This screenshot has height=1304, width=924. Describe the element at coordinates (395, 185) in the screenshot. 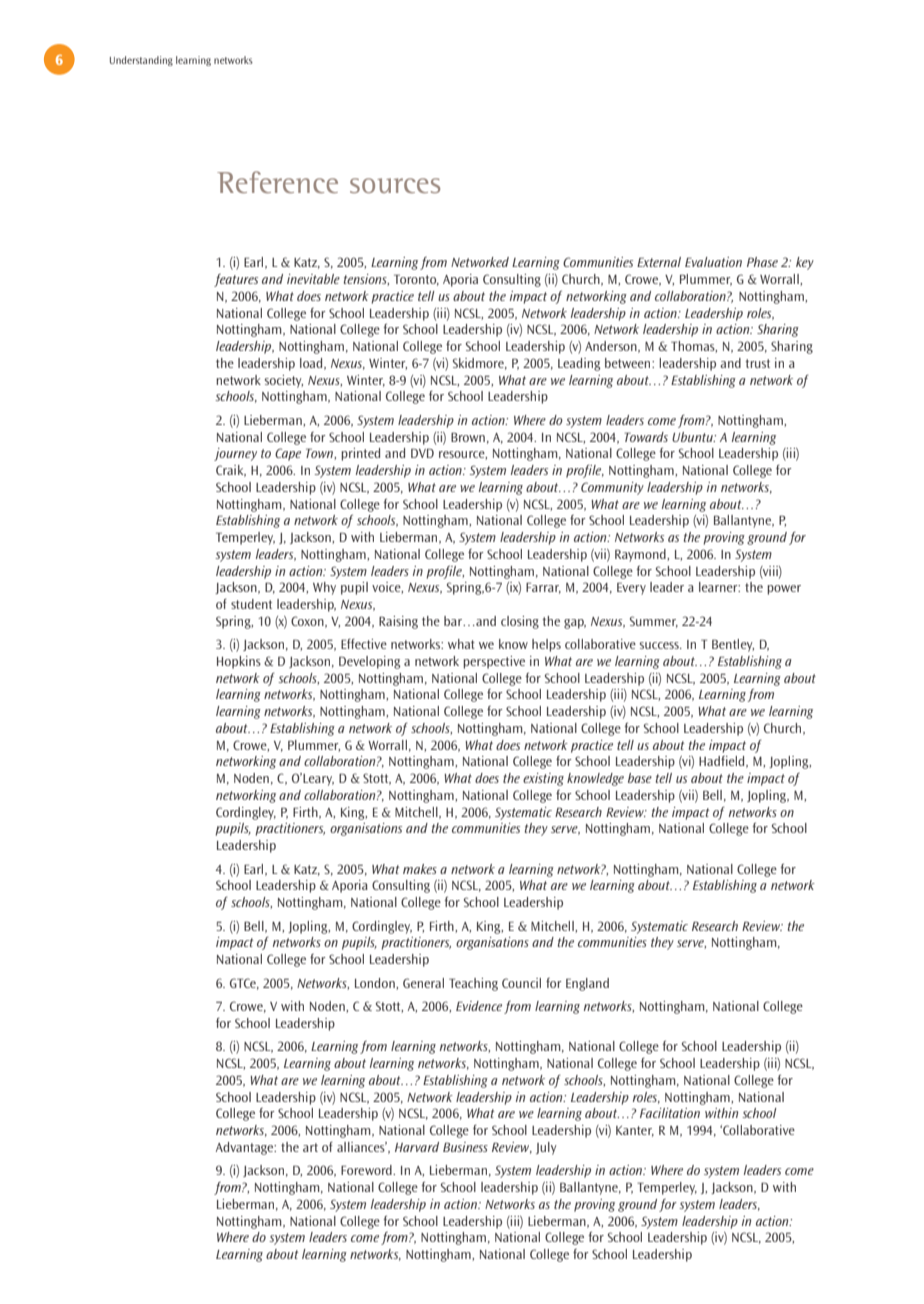

I see `sources` at that location.
